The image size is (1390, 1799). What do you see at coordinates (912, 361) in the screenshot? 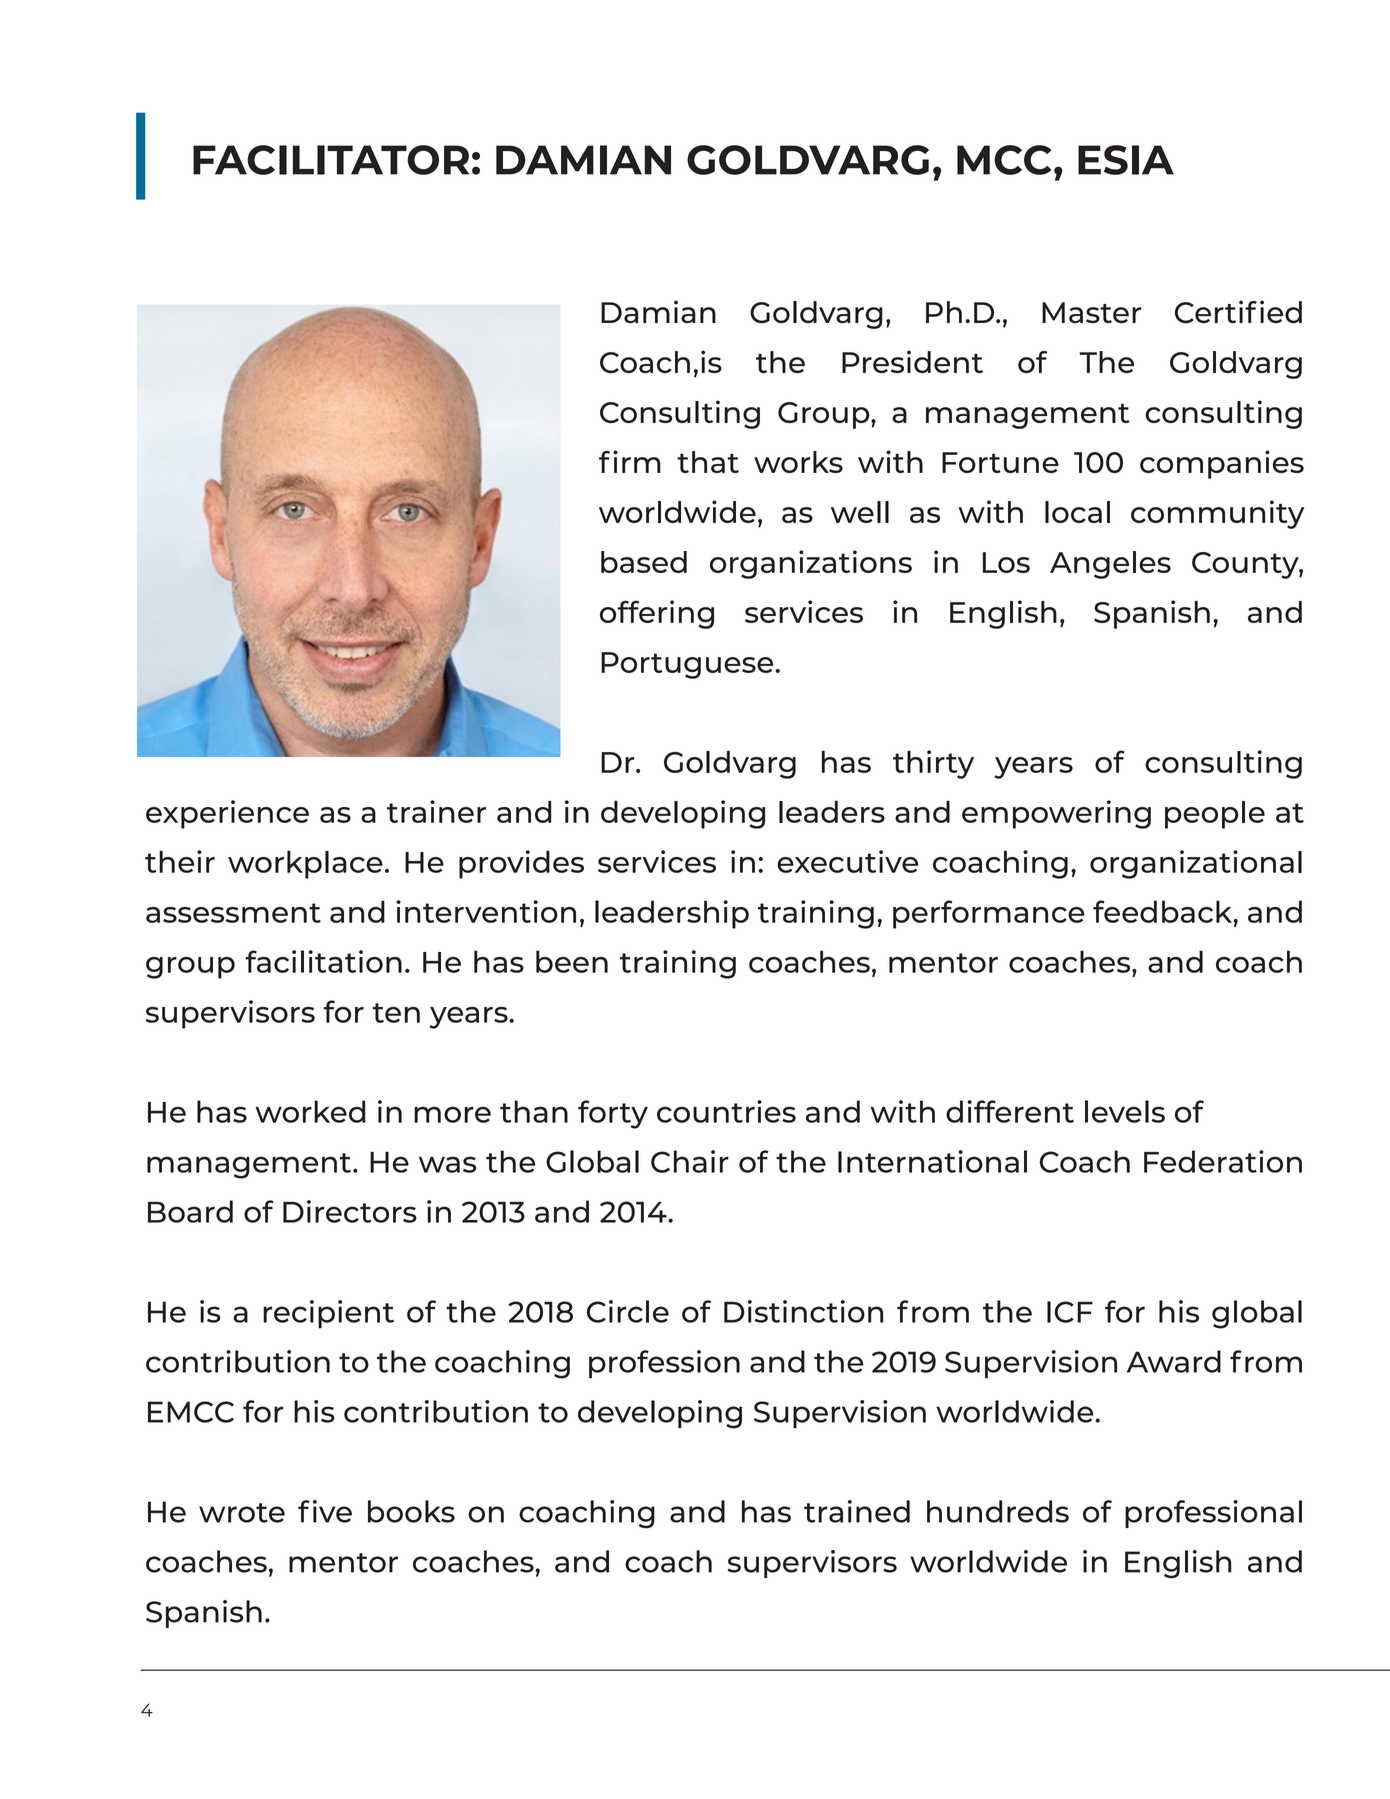
I see `President` at bounding box center [912, 361].
